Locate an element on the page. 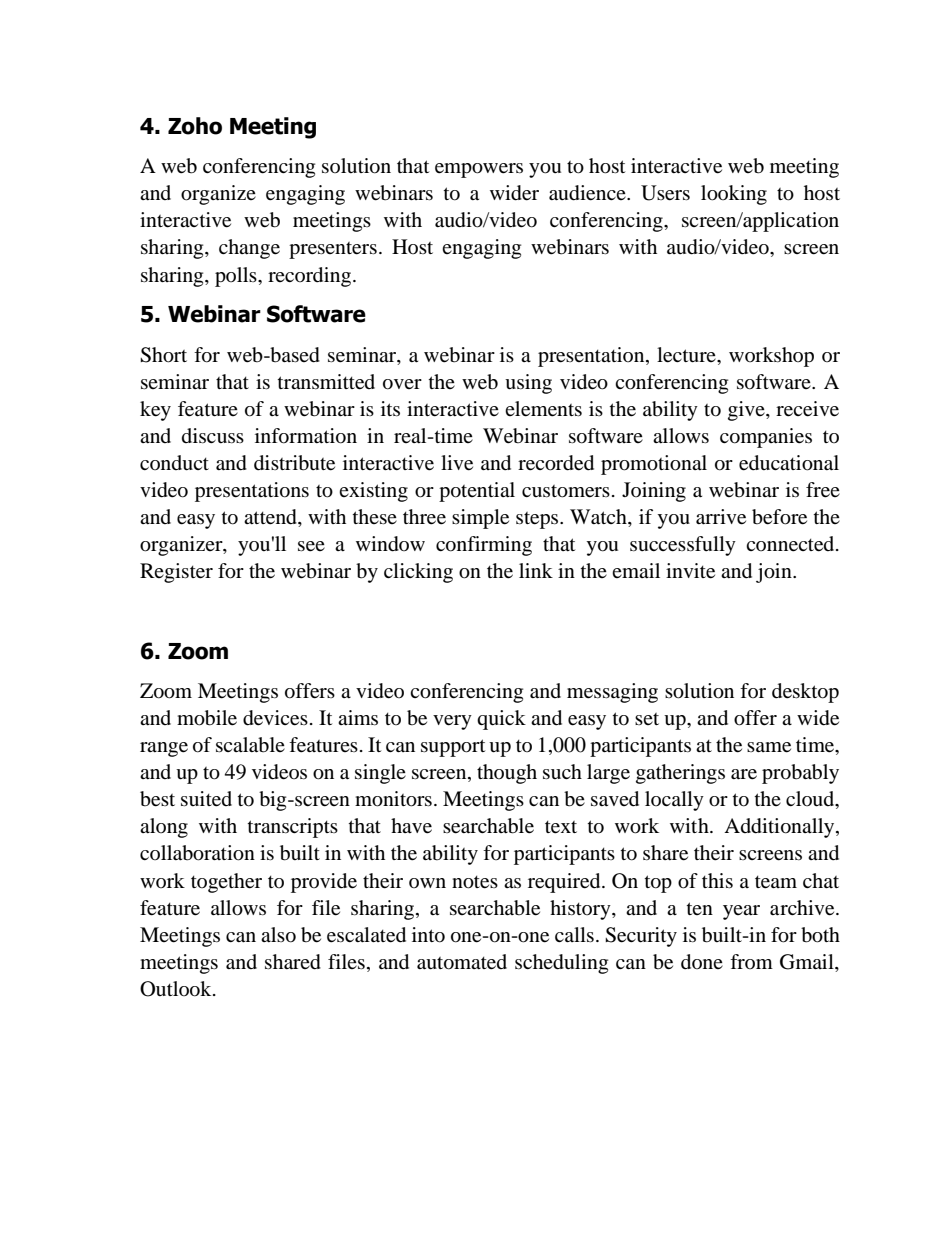 The height and width of the document is (1233, 952). from is located at coordinates (751, 961).
